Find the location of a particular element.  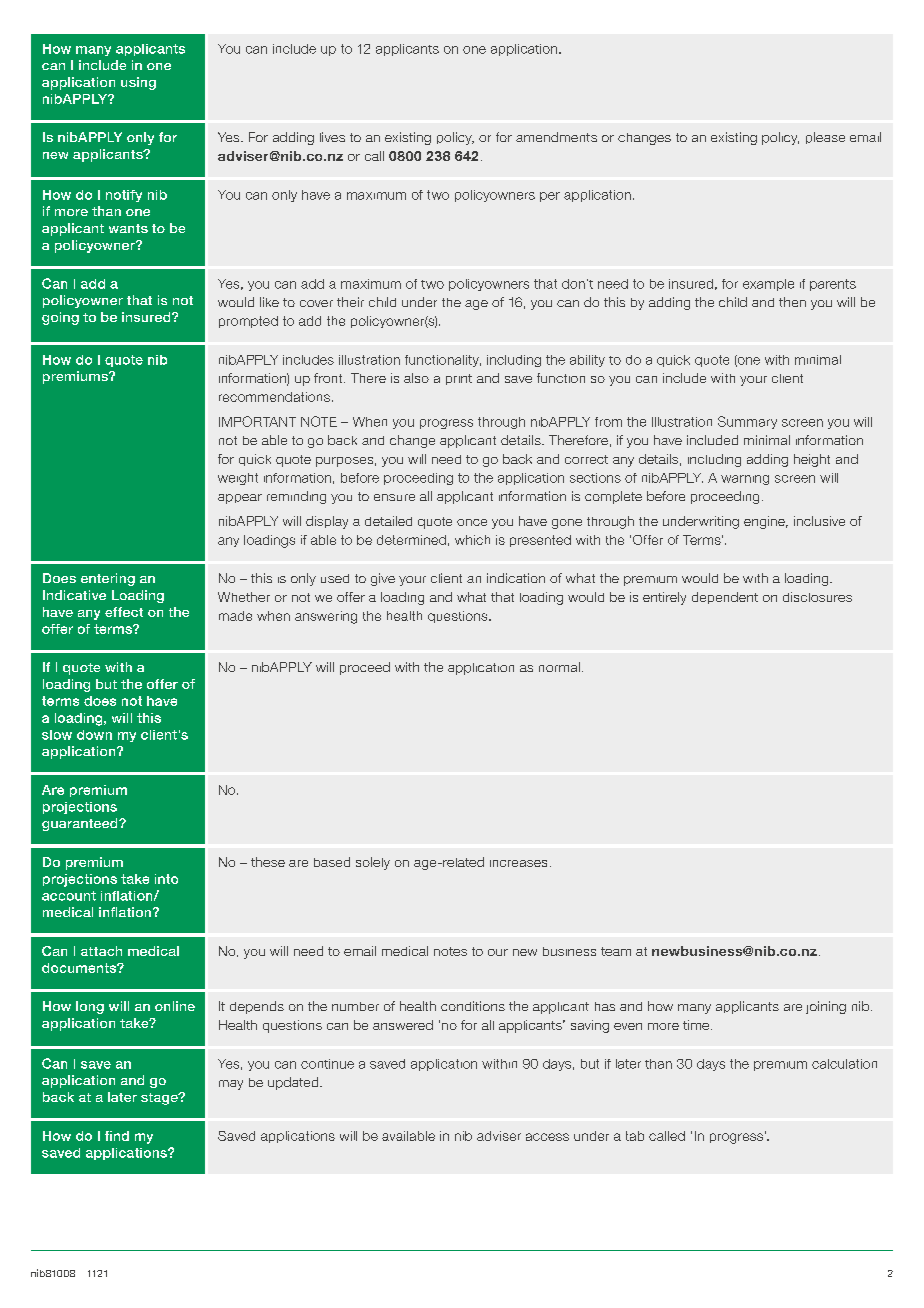

stage is located at coordinates (160, 1099).
